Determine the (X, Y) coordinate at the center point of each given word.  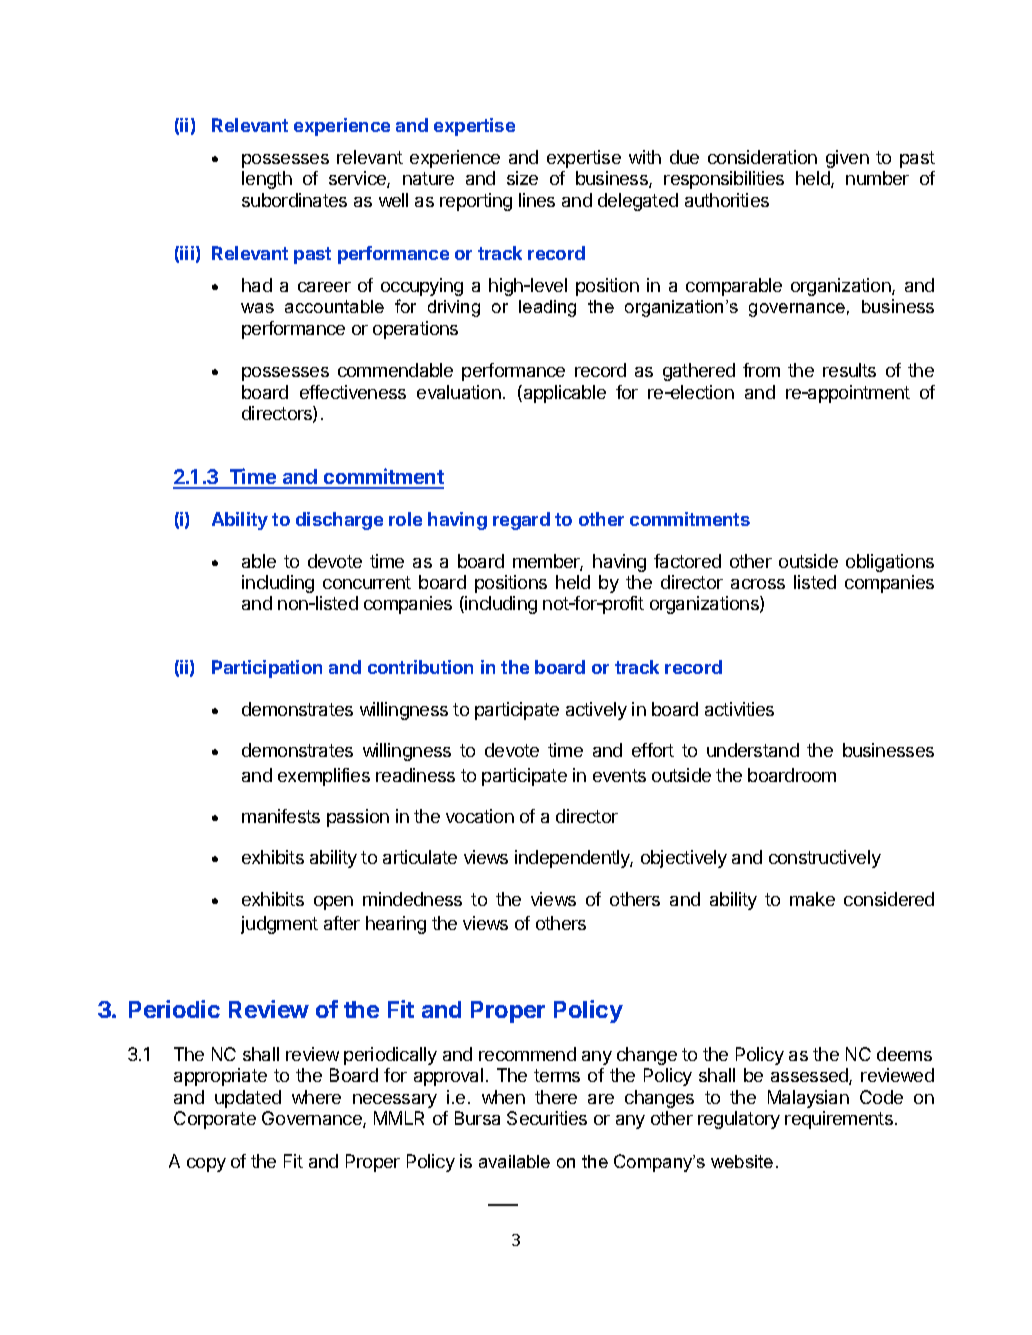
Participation (267, 669)
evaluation (459, 392)
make (812, 899)
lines (537, 200)
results (849, 370)
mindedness (412, 899)
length (267, 180)
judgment (279, 925)
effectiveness (353, 392)
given (847, 159)
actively (596, 711)
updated (248, 1099)
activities (739, 709)
